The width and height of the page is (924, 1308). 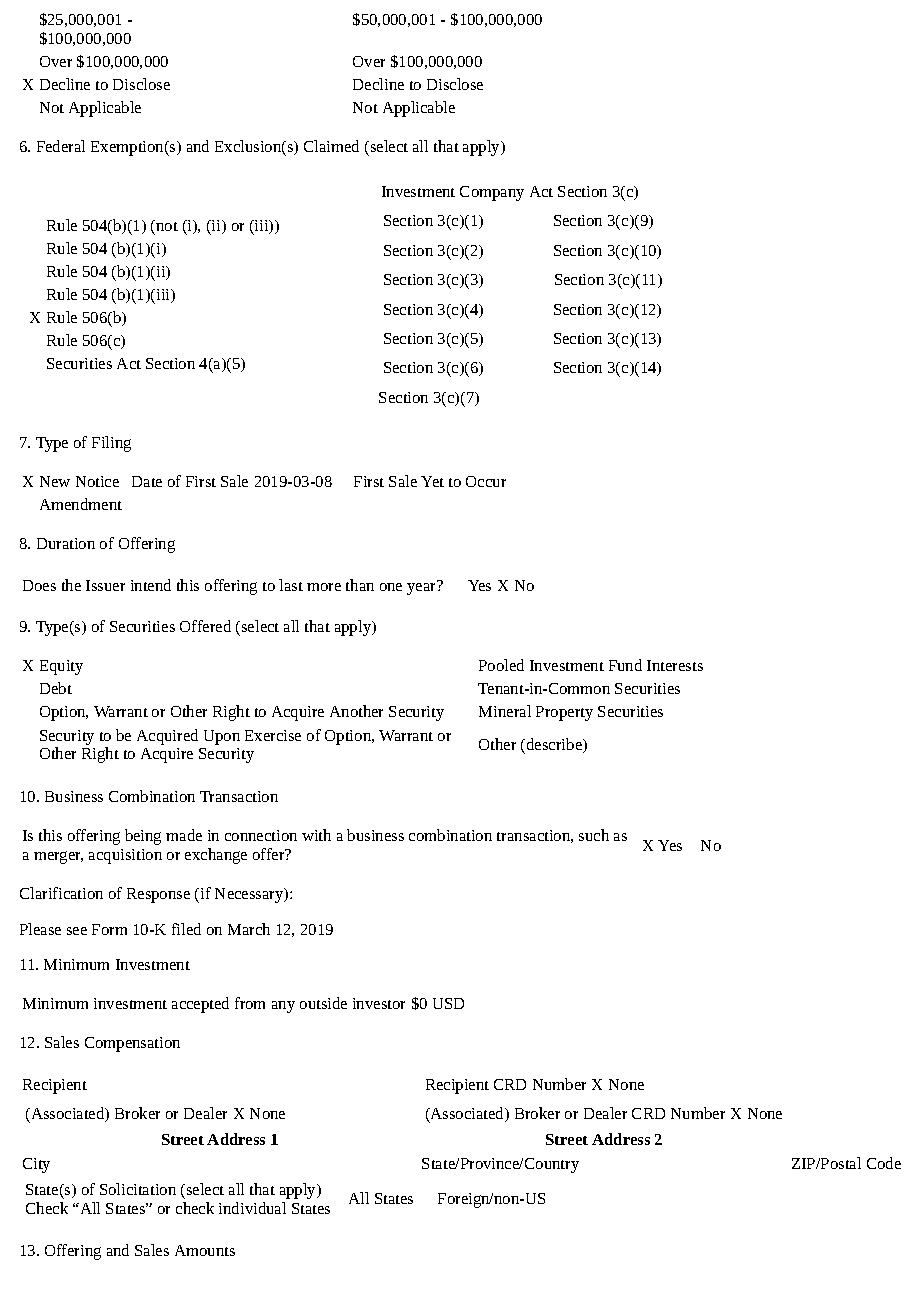 What do you see at coordinates (138, 1189) in the page?
I see `Solicitation` at bounding box center [138, 1189].
